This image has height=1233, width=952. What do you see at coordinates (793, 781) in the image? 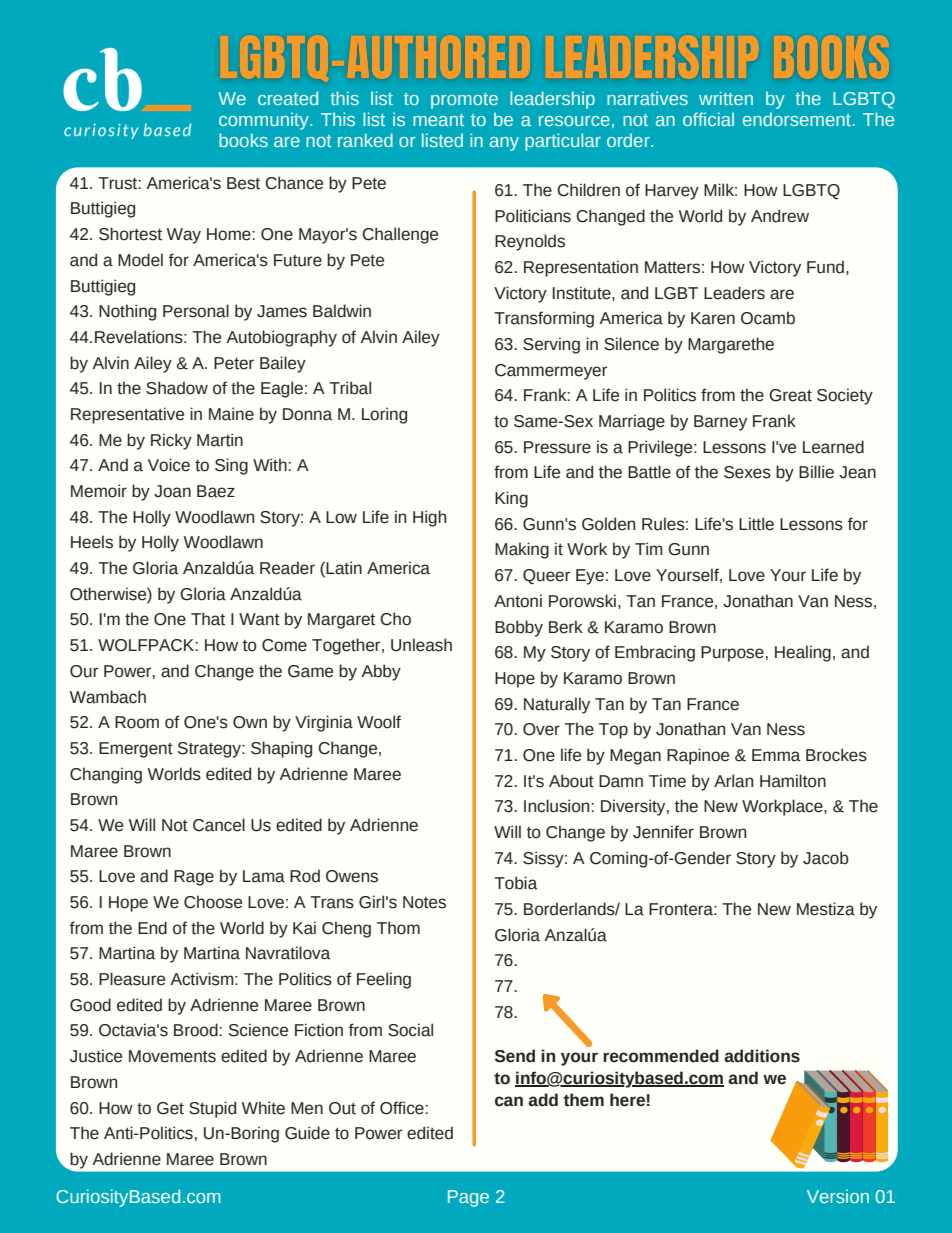
I see `Hamilton` at bounding box center [793, 781].
